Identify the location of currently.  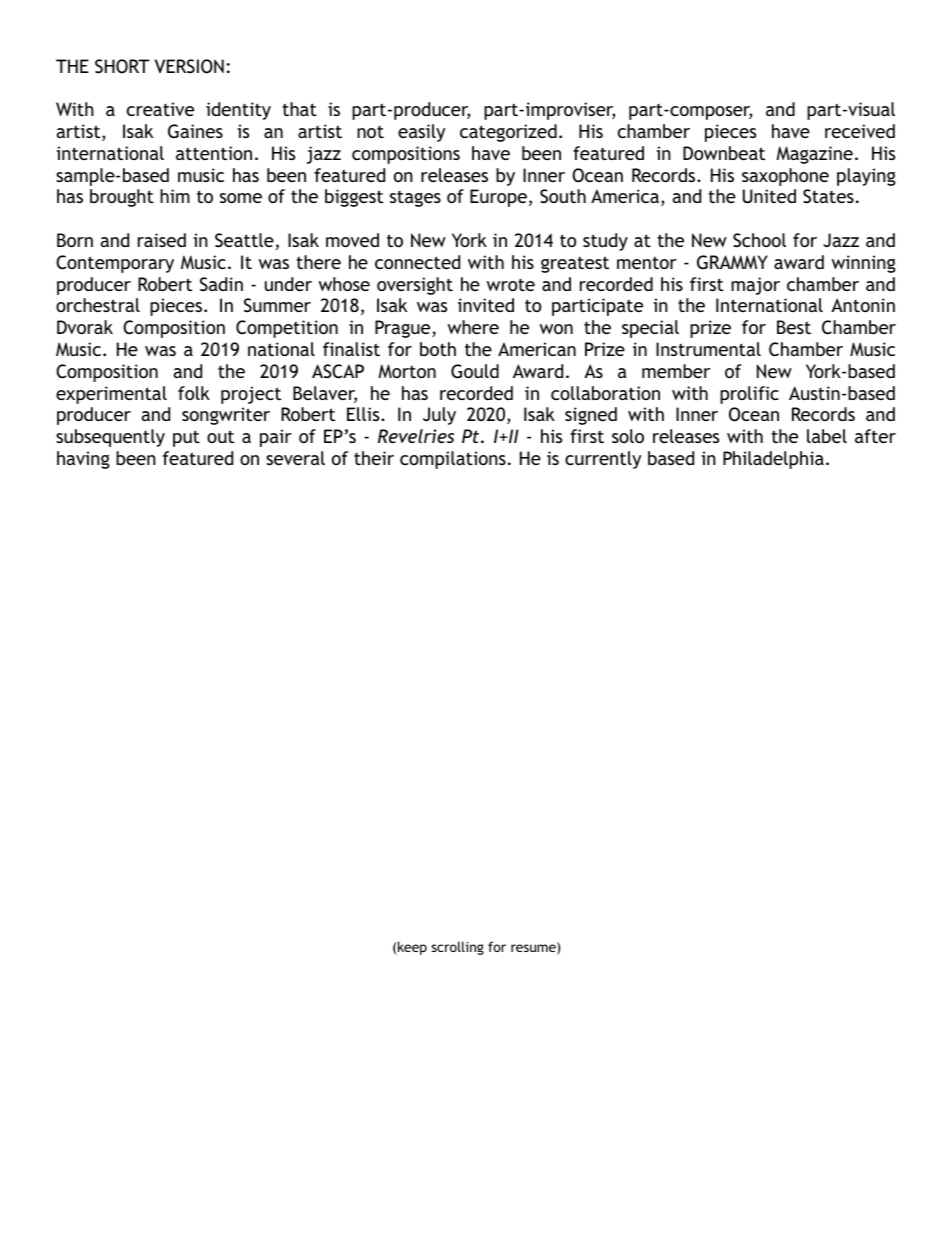
(603, 460).
